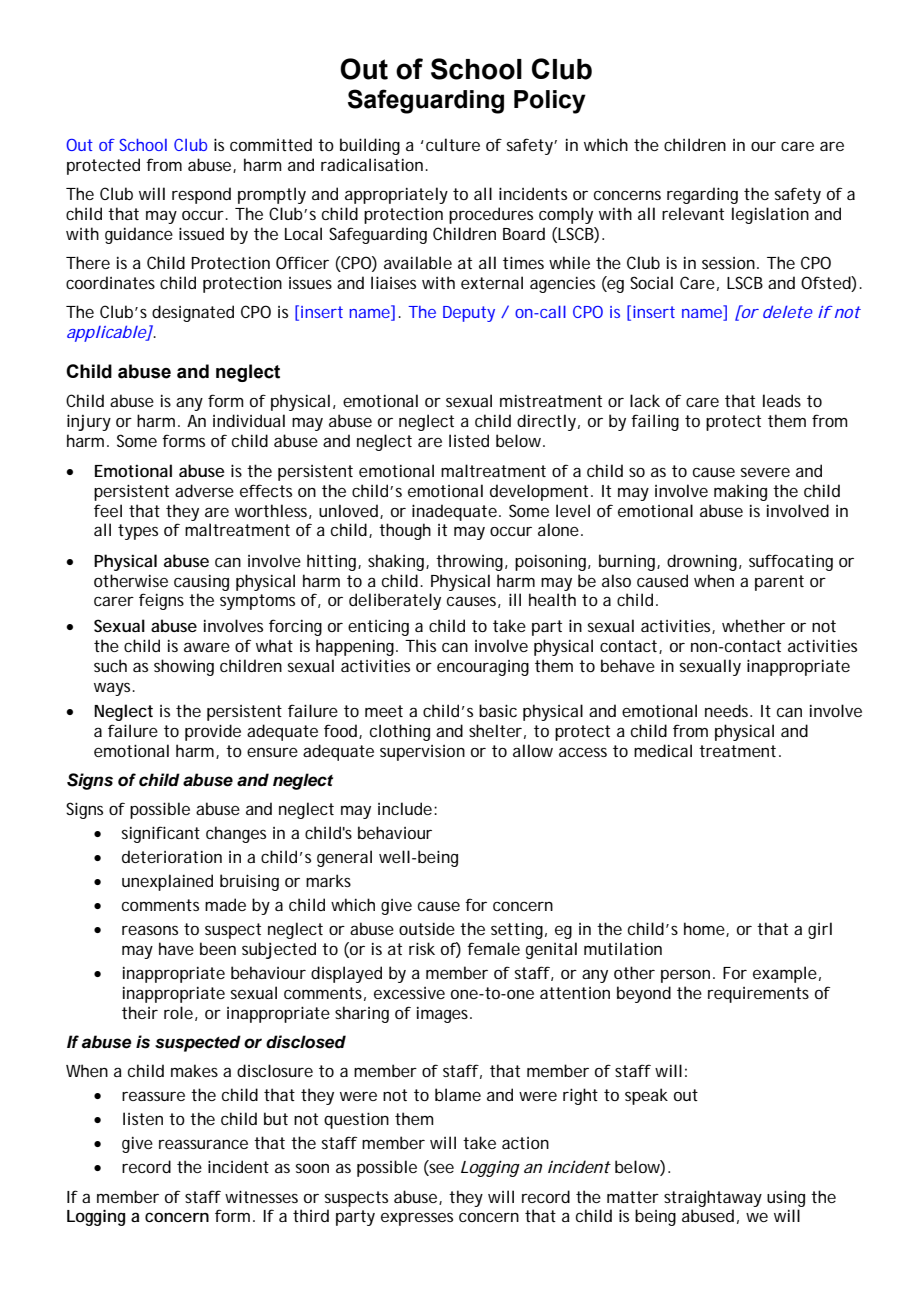  I want to click on reassurance, so click(203, 1144).
